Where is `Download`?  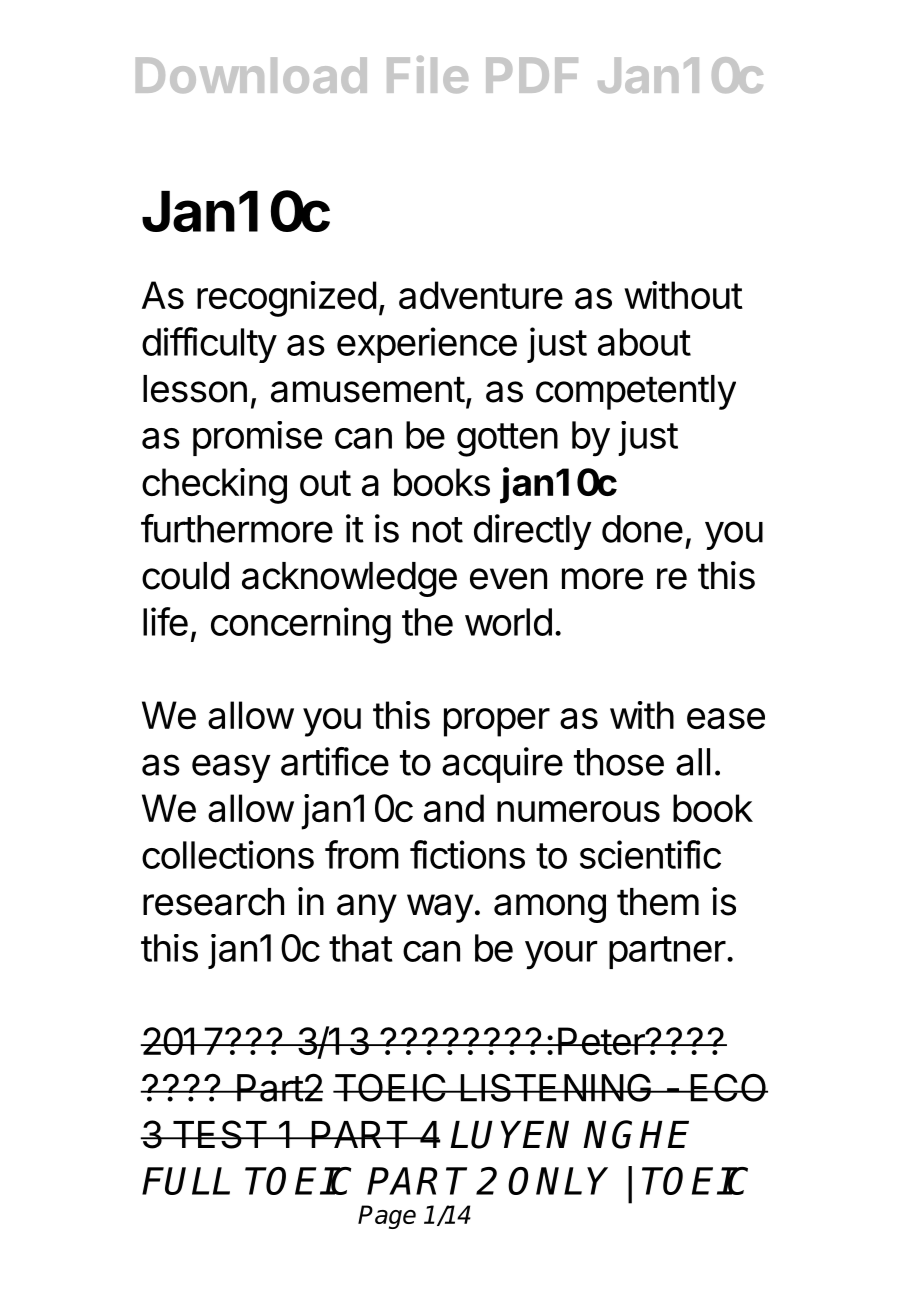 Download is located at coordinates (251, 75).
